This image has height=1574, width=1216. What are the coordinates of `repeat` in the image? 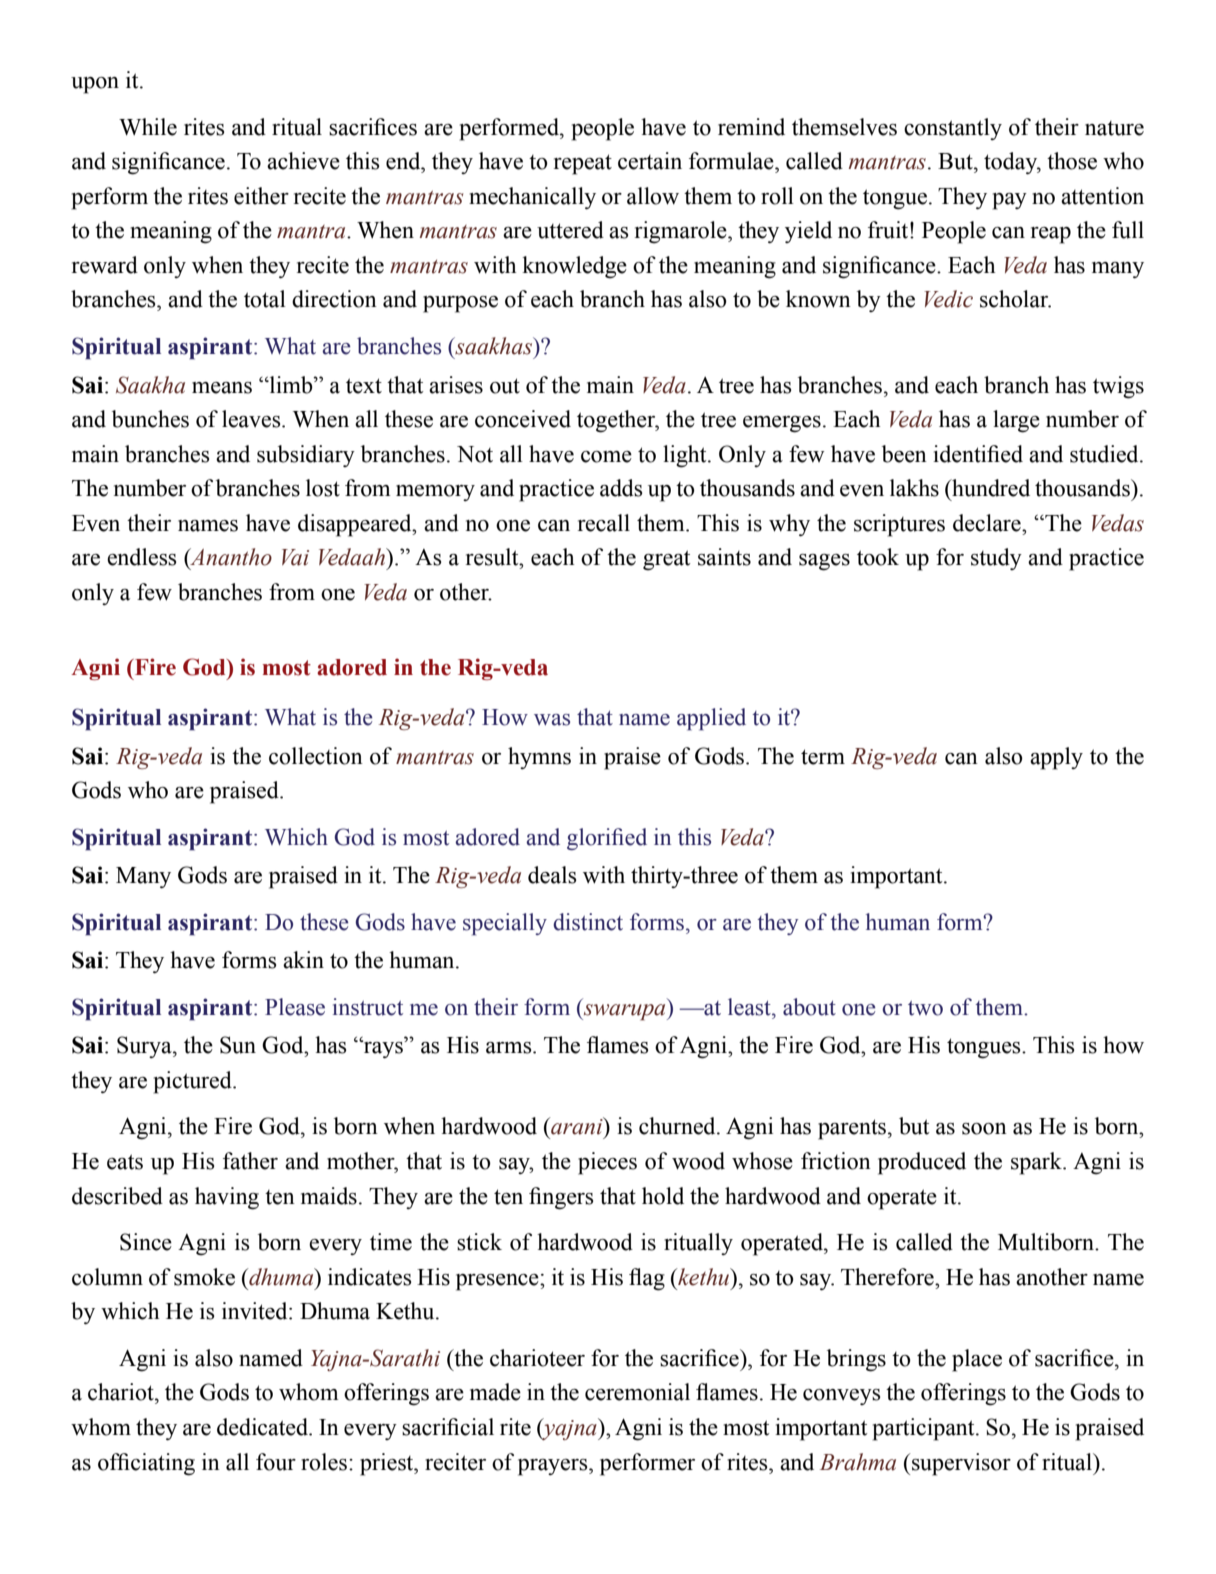 It's located at (583, 164).
